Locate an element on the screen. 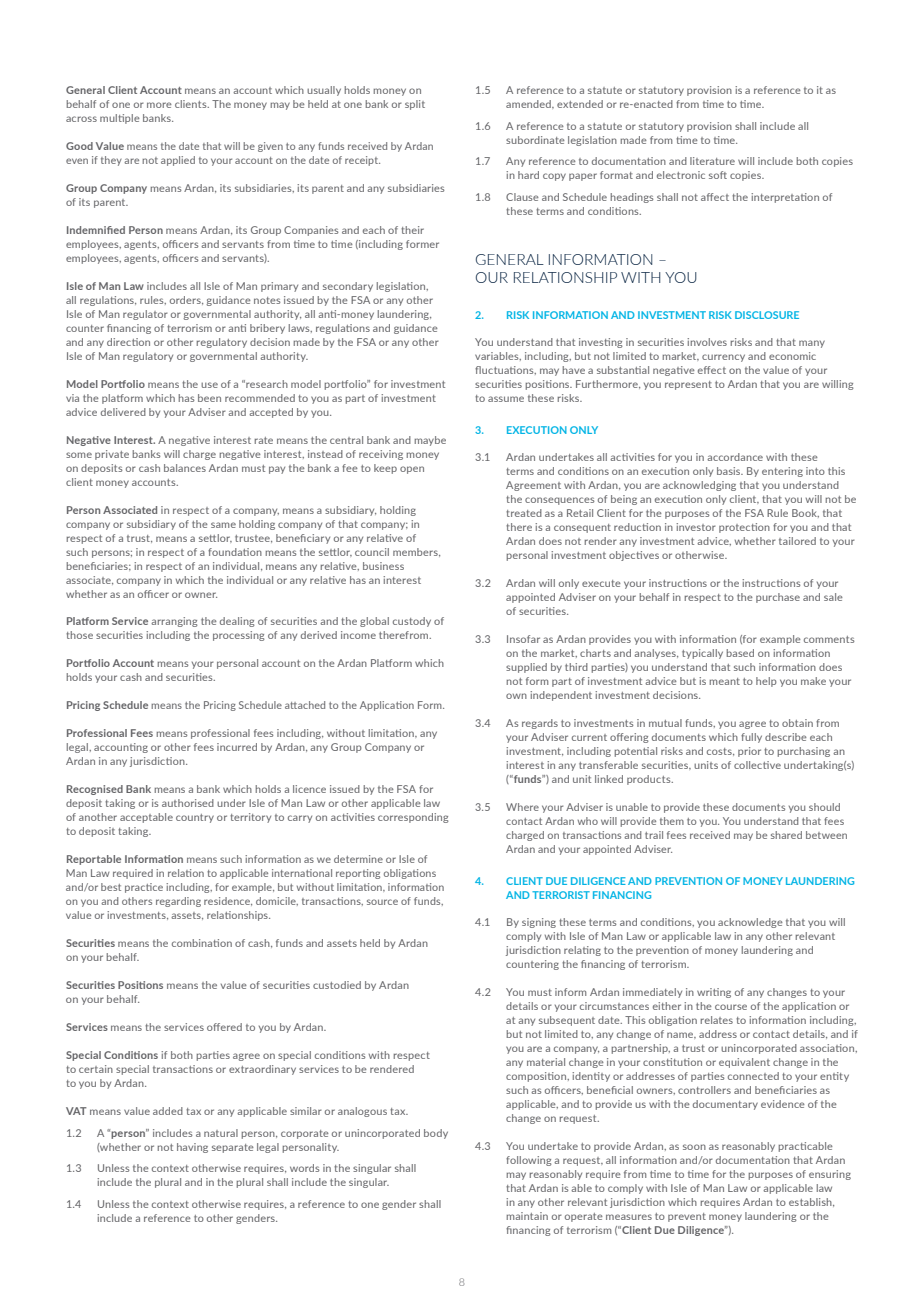  country is located at coordinates (195, 818).
